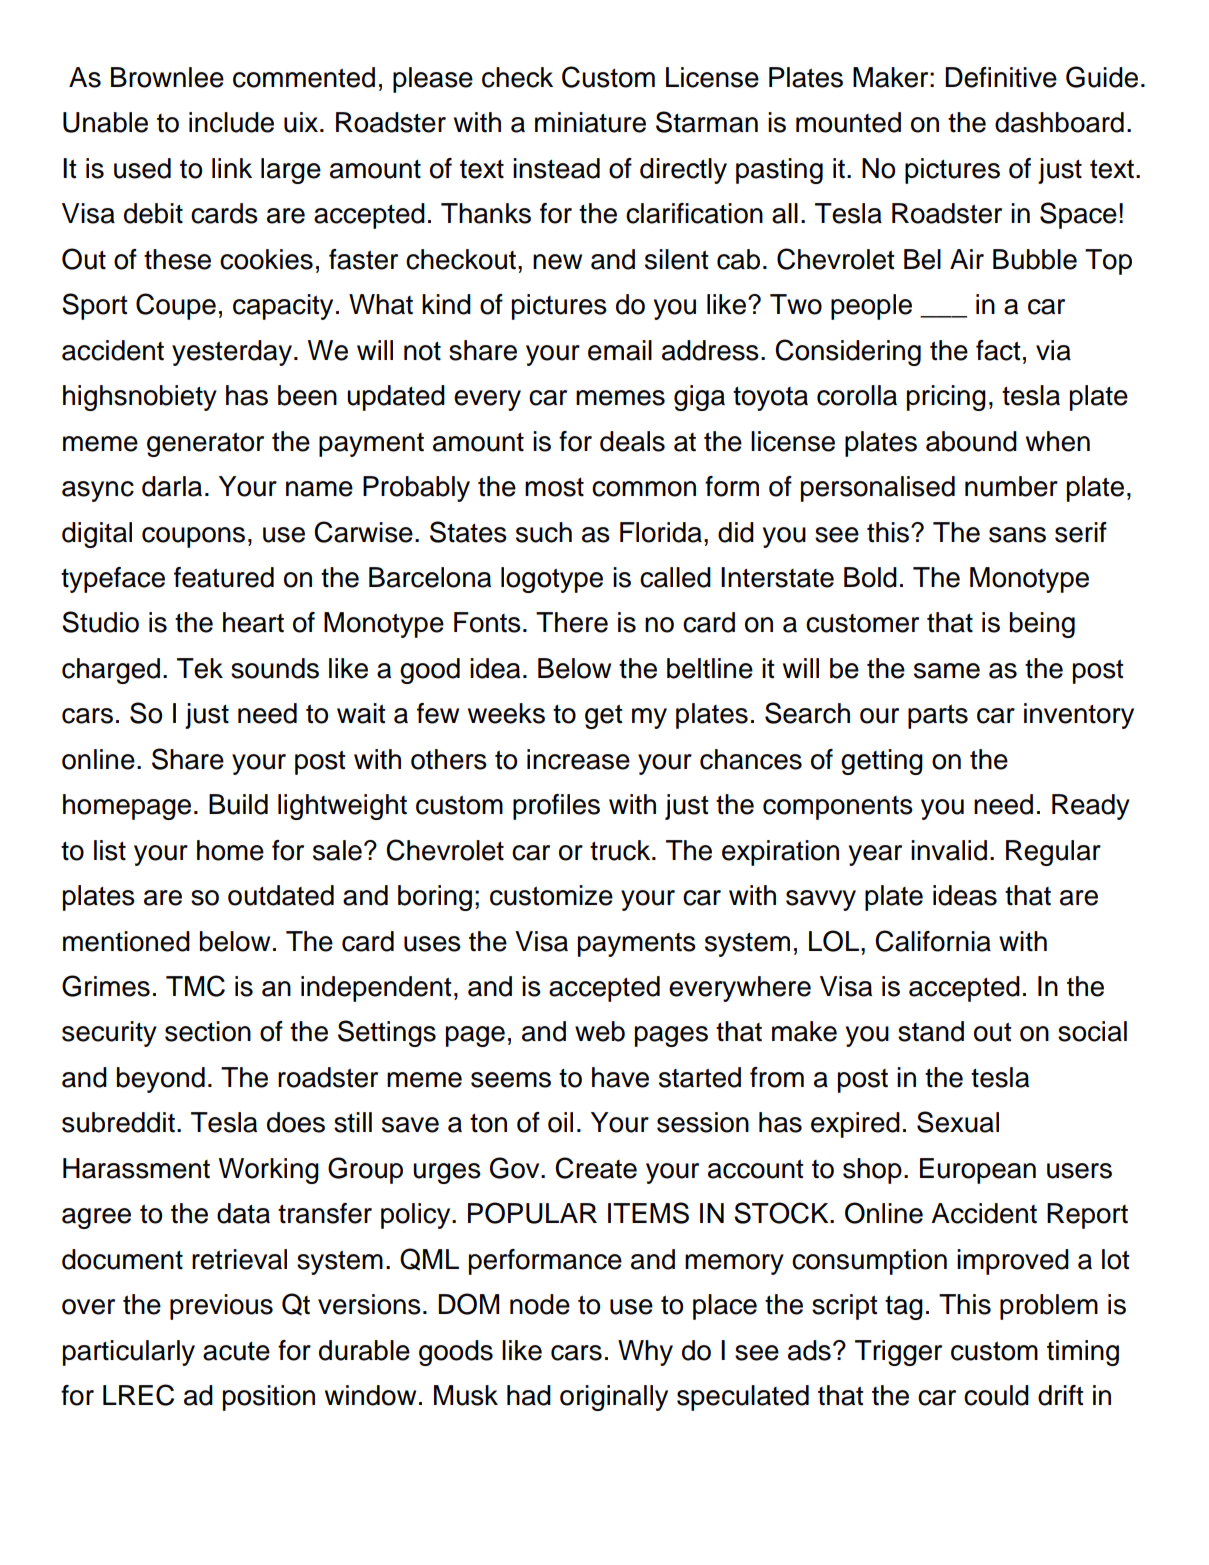  What do you see at coordinates (578, 759) in the screenshot?
I see `increase` at bounding box center [578, 759].
